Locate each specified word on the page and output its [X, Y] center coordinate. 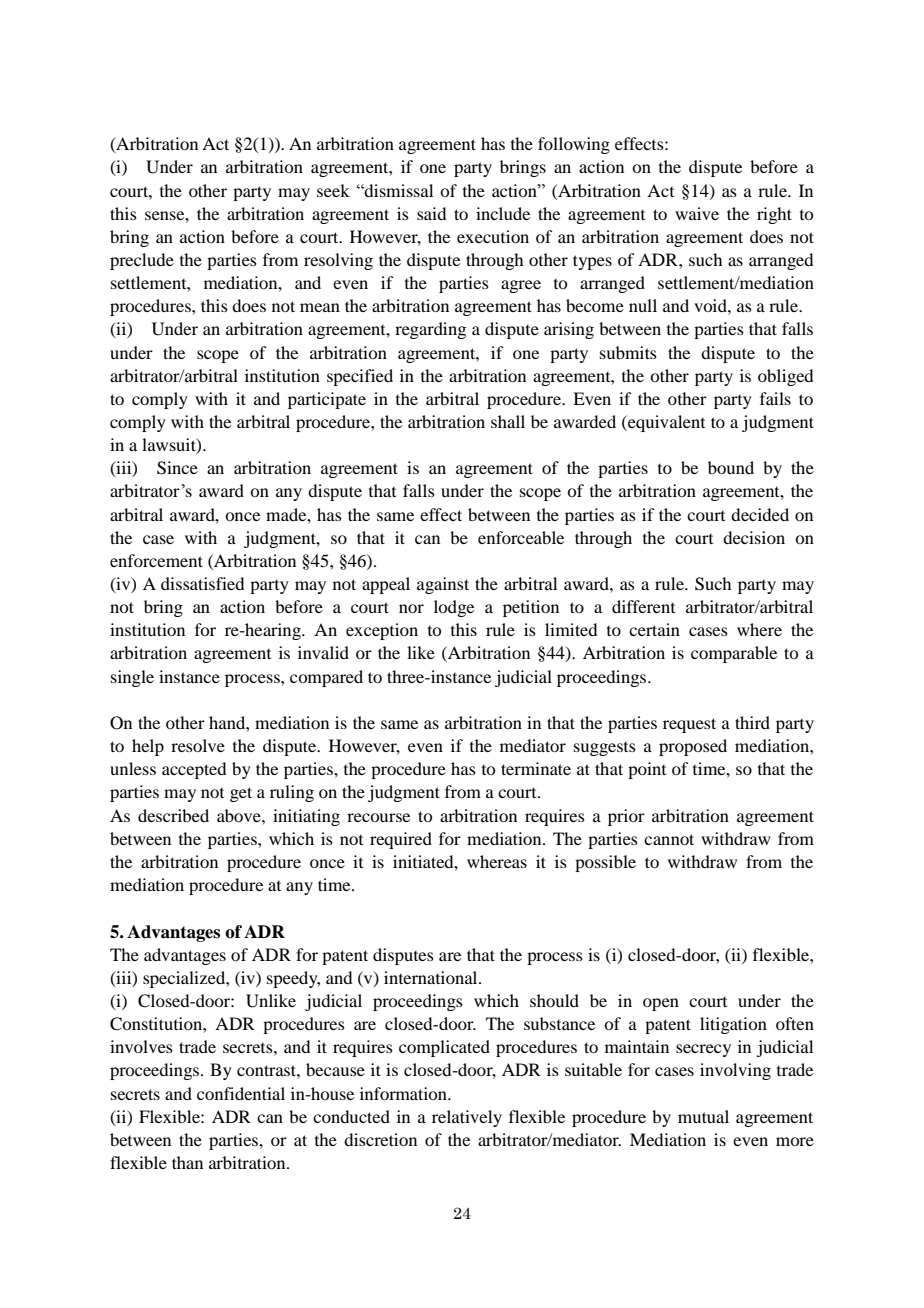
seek [333, 190]
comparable [734, 654]
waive [697, 213]
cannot [669, 839]
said [431, 213]
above [240, 815]
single [132, 678]
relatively [467, 1118]
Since [177, 468]
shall [508, 421]
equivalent [665, 423]
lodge [454, 608]
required [401, 840]
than [187, 1162]
